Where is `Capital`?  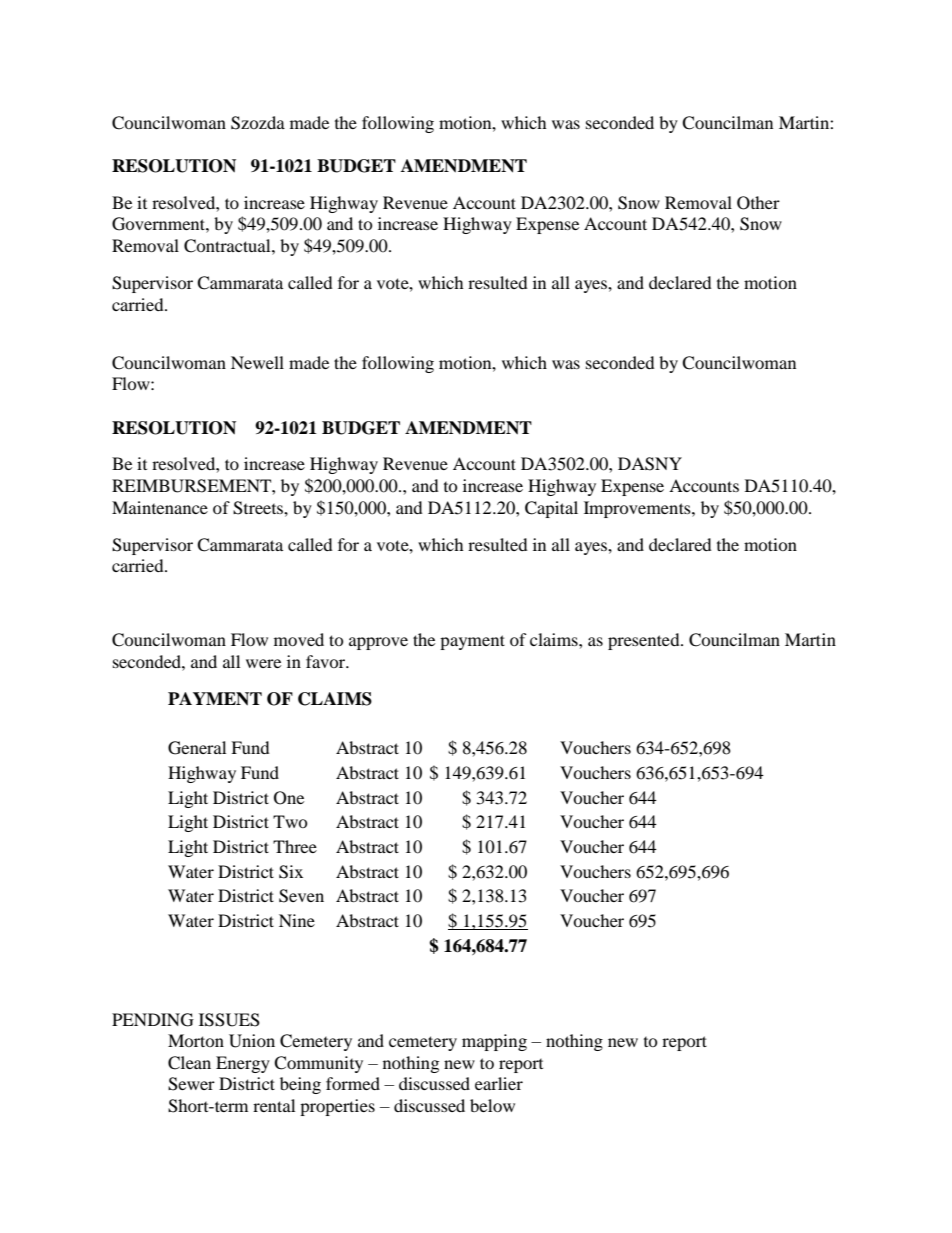 Capital is located at coordinates (551, 509).
